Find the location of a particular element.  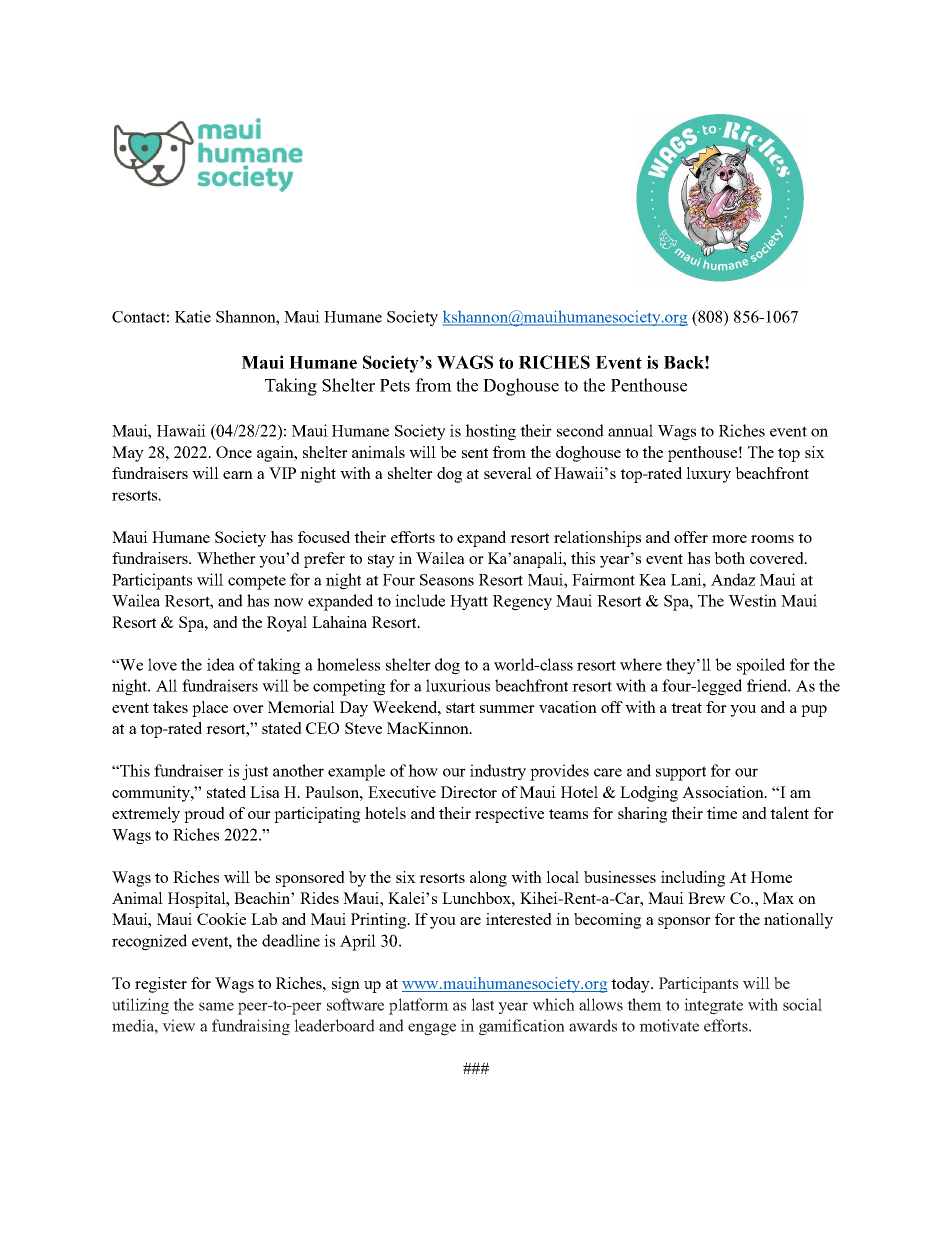

Pets is located at coordinates (395, 385).
